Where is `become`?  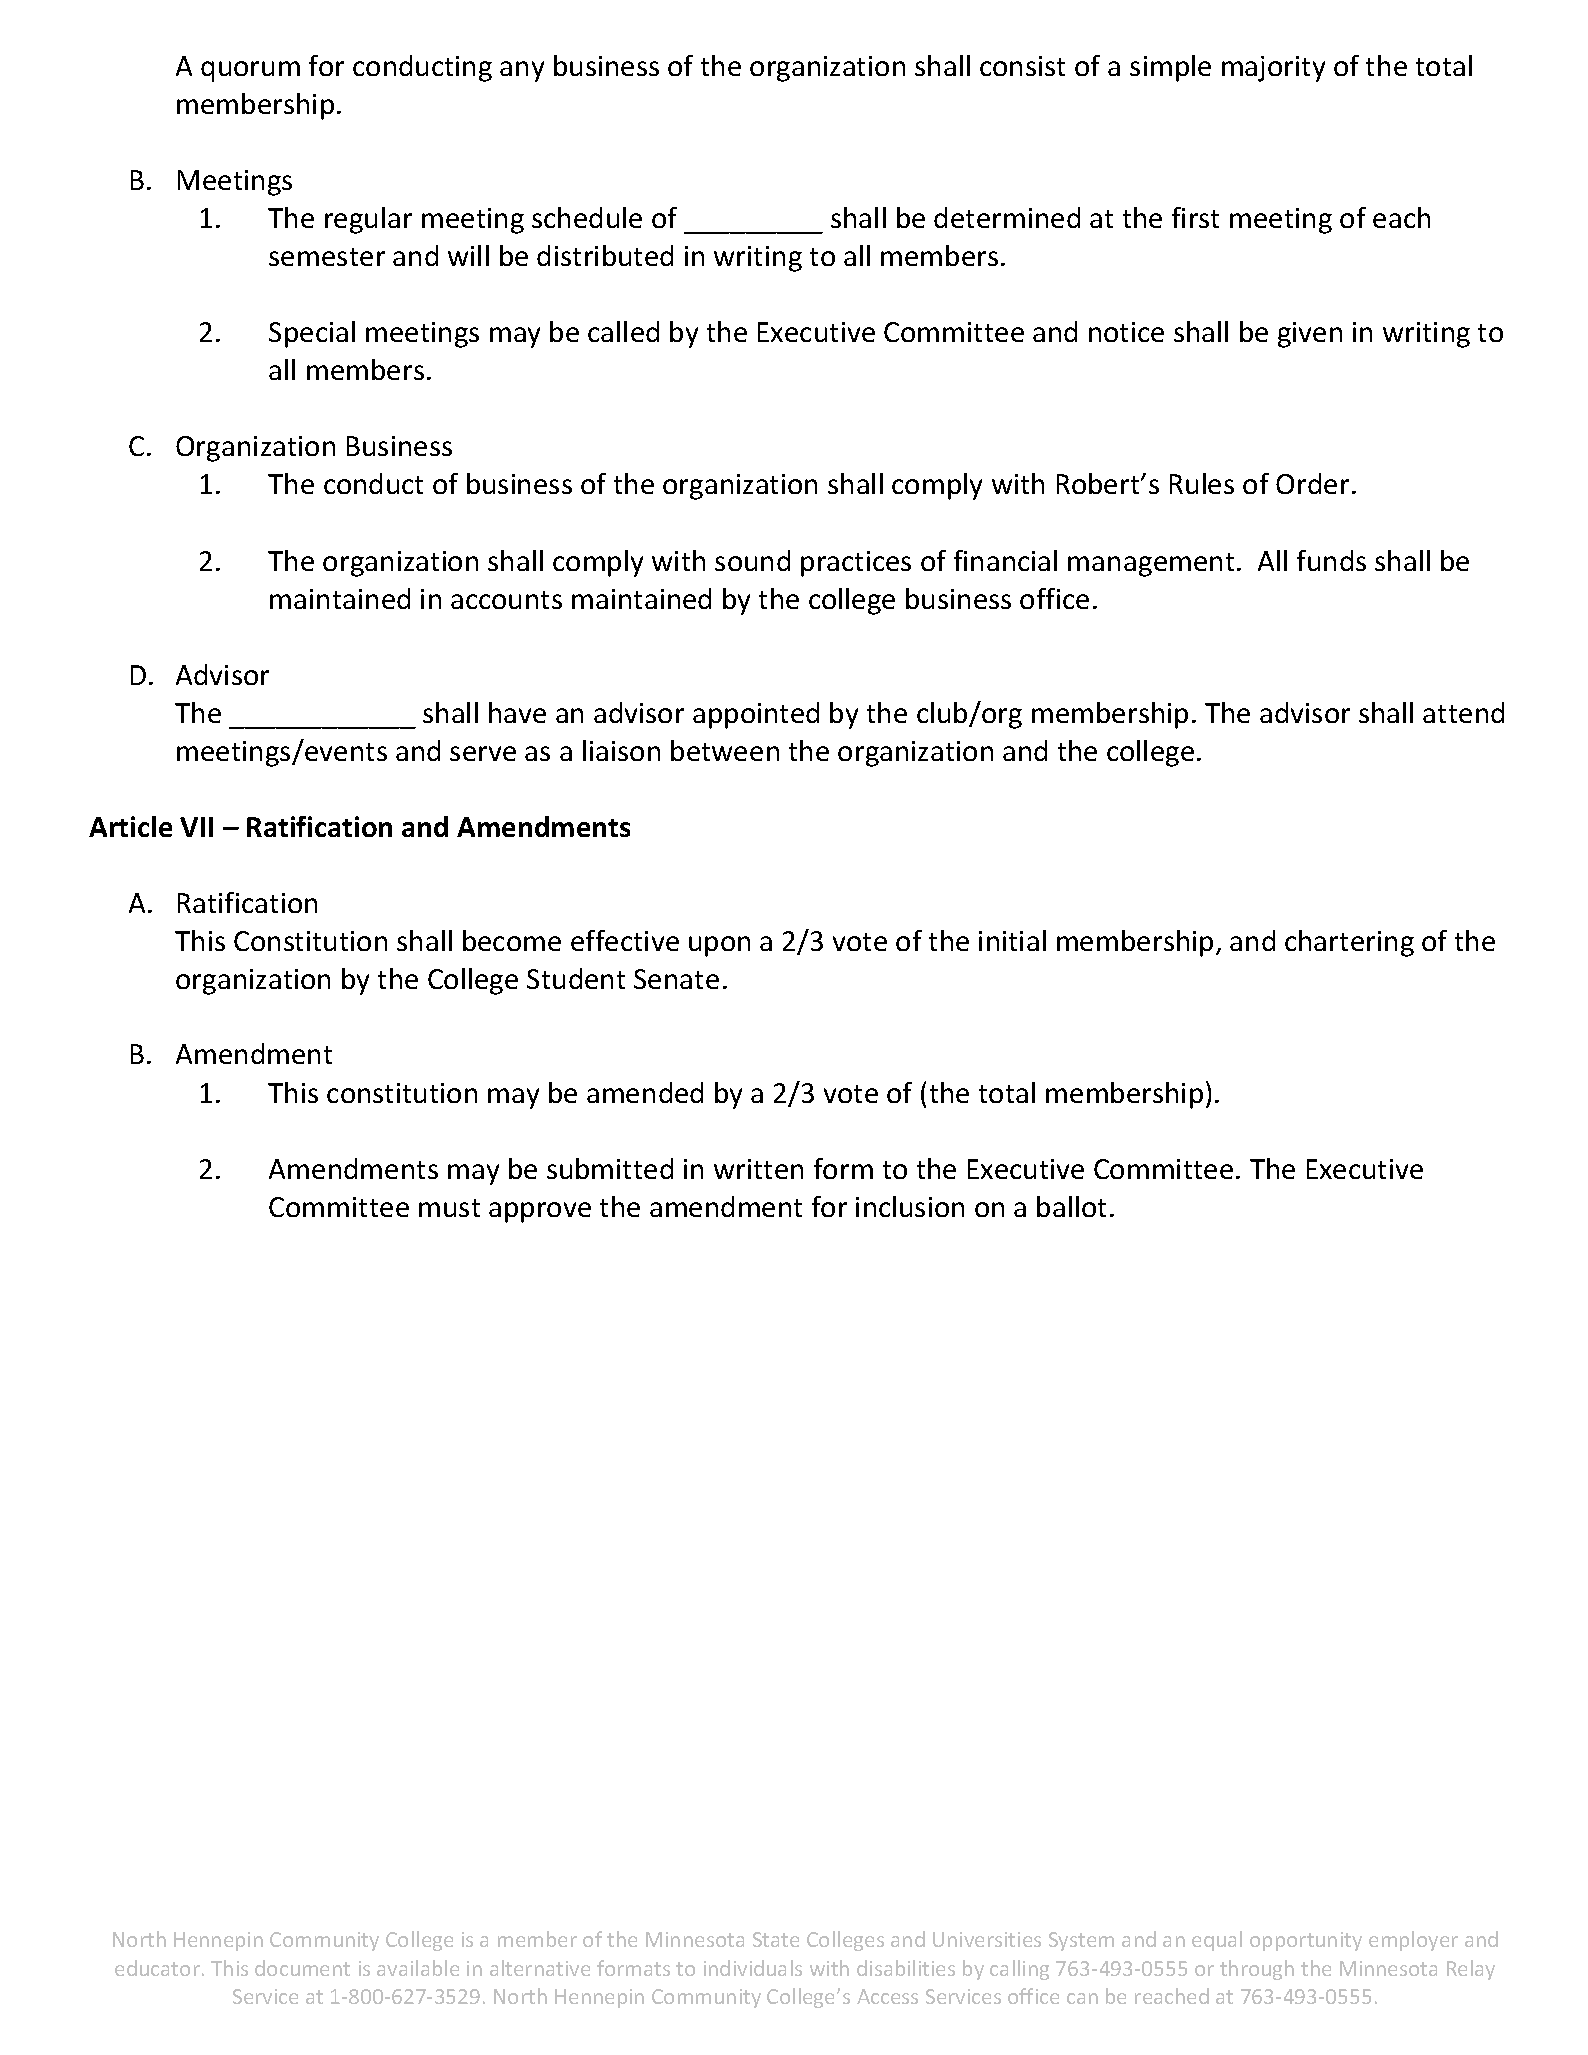 become is located at coordinates (512, 940).
